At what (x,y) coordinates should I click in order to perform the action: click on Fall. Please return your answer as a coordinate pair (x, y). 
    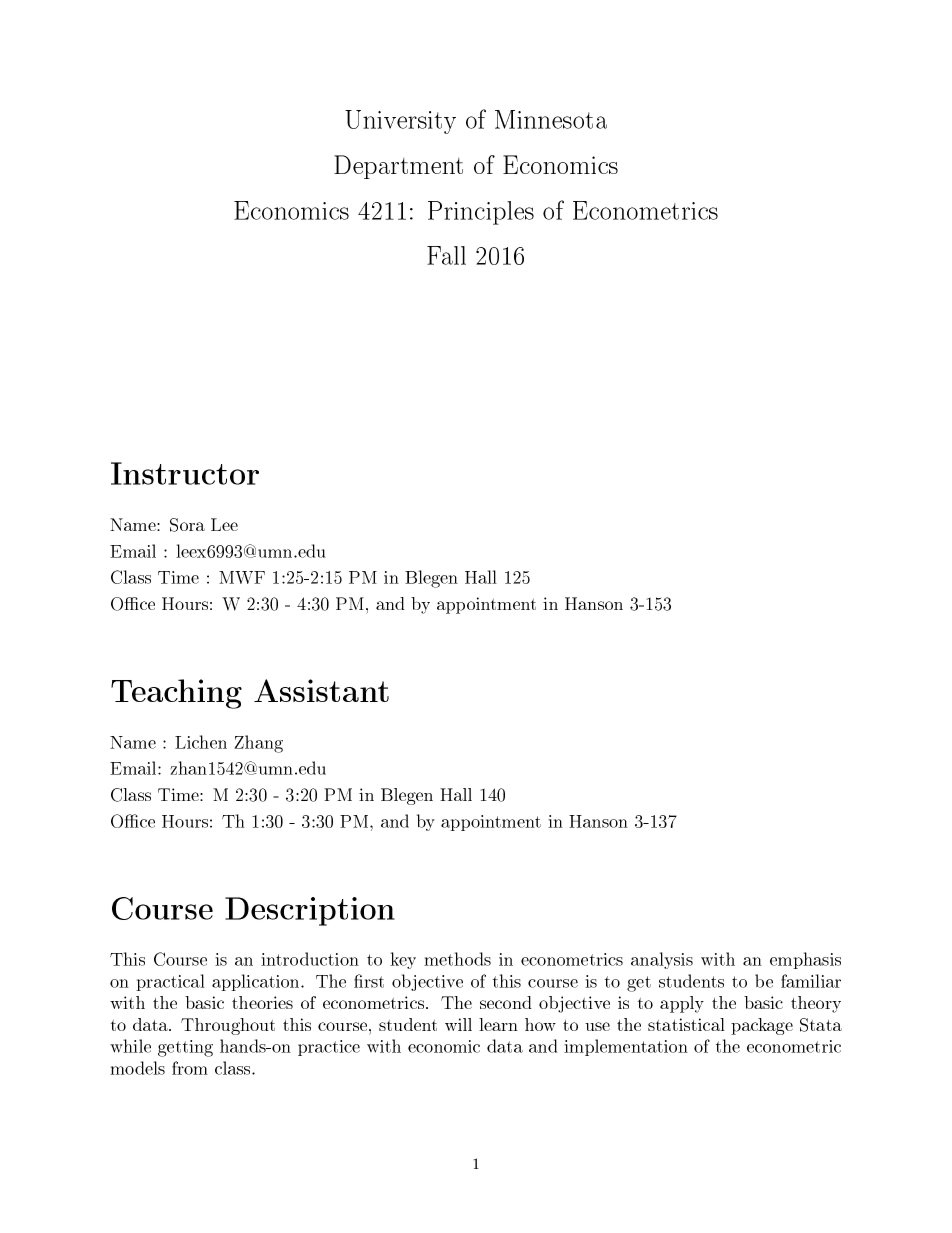
    Looking at the image, I should click on (446, 255).
